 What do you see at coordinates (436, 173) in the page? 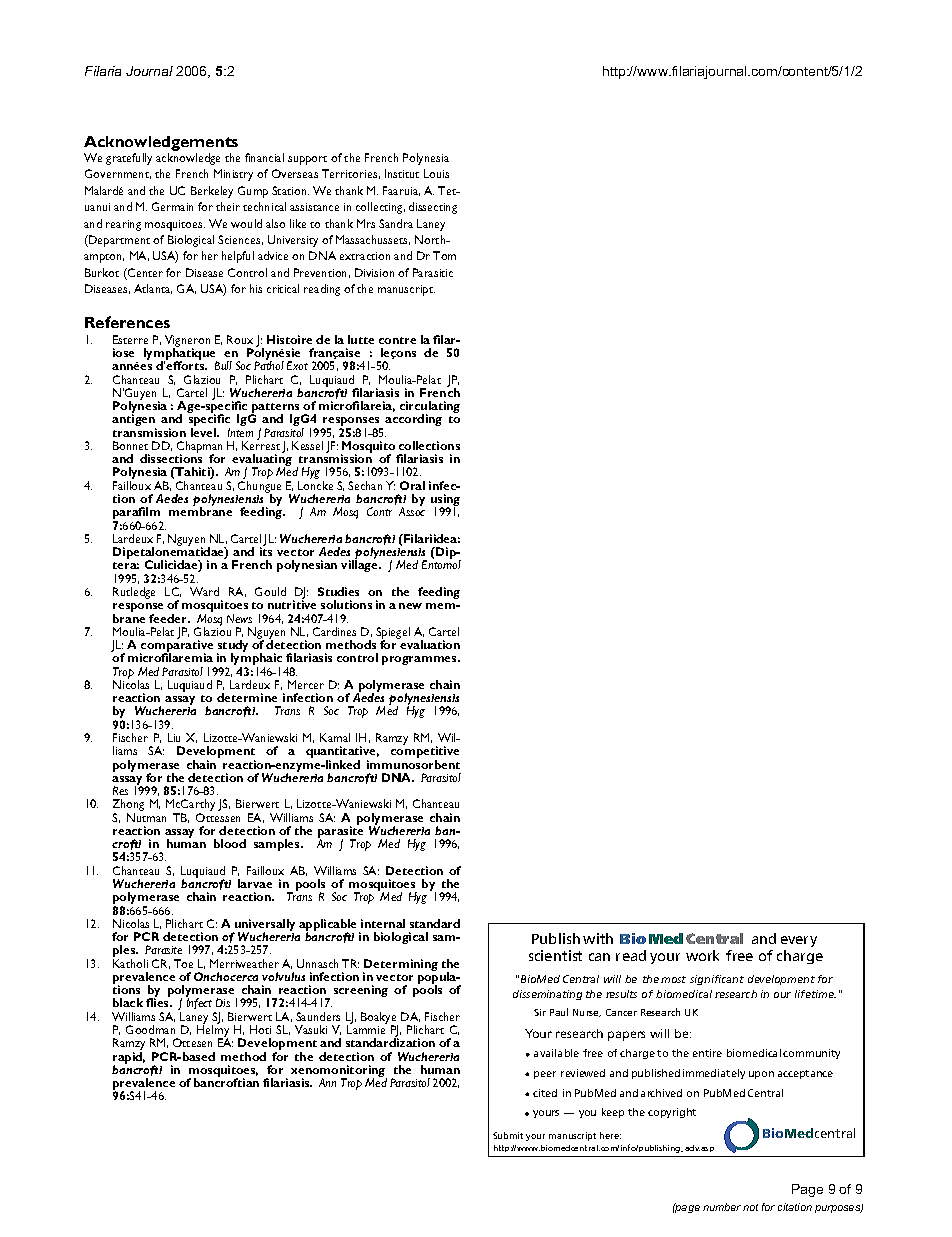
I see `Louis` at bounding box center [436, 173].
